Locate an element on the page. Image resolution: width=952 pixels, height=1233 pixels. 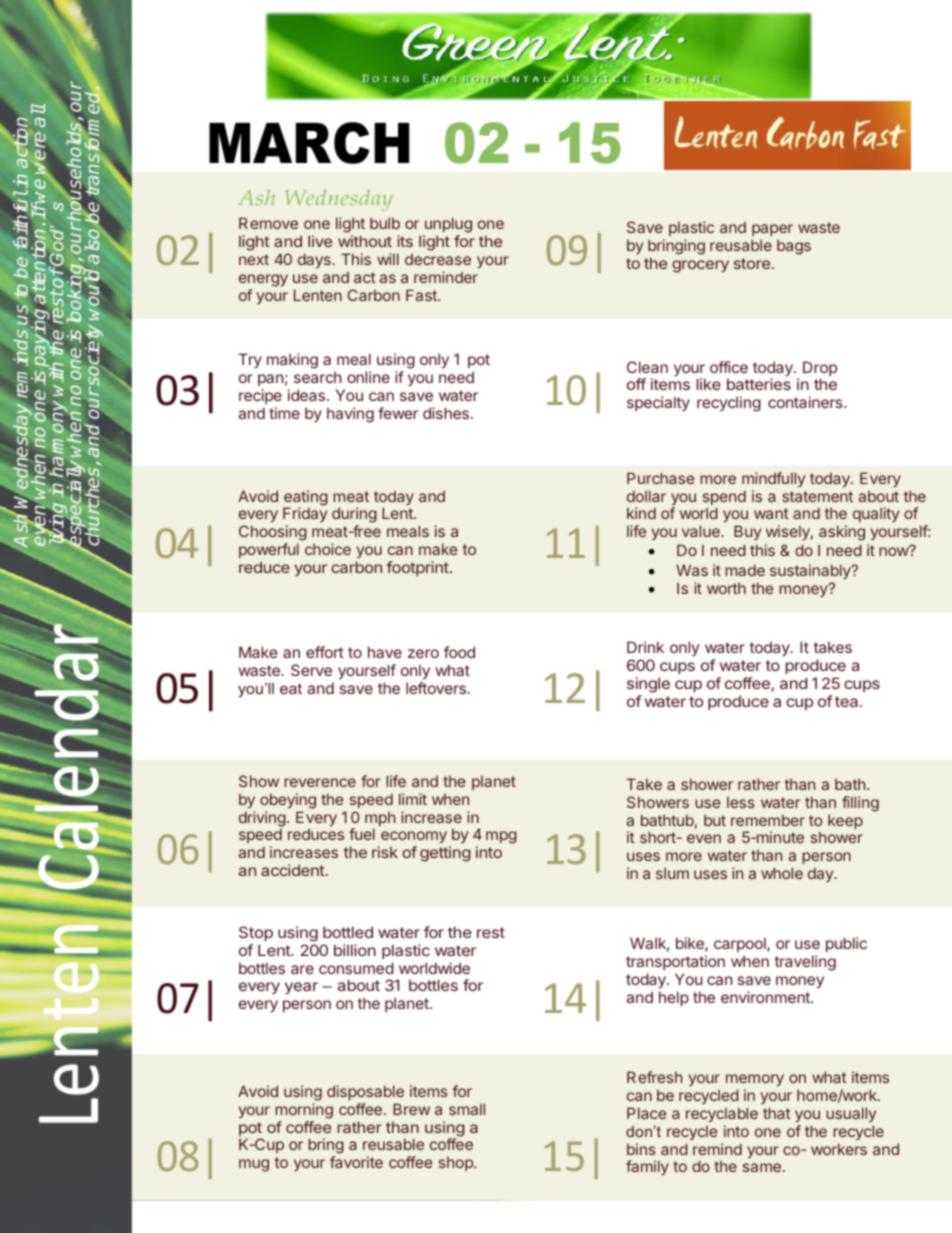
morning is located at coordinates (304, 1111).
